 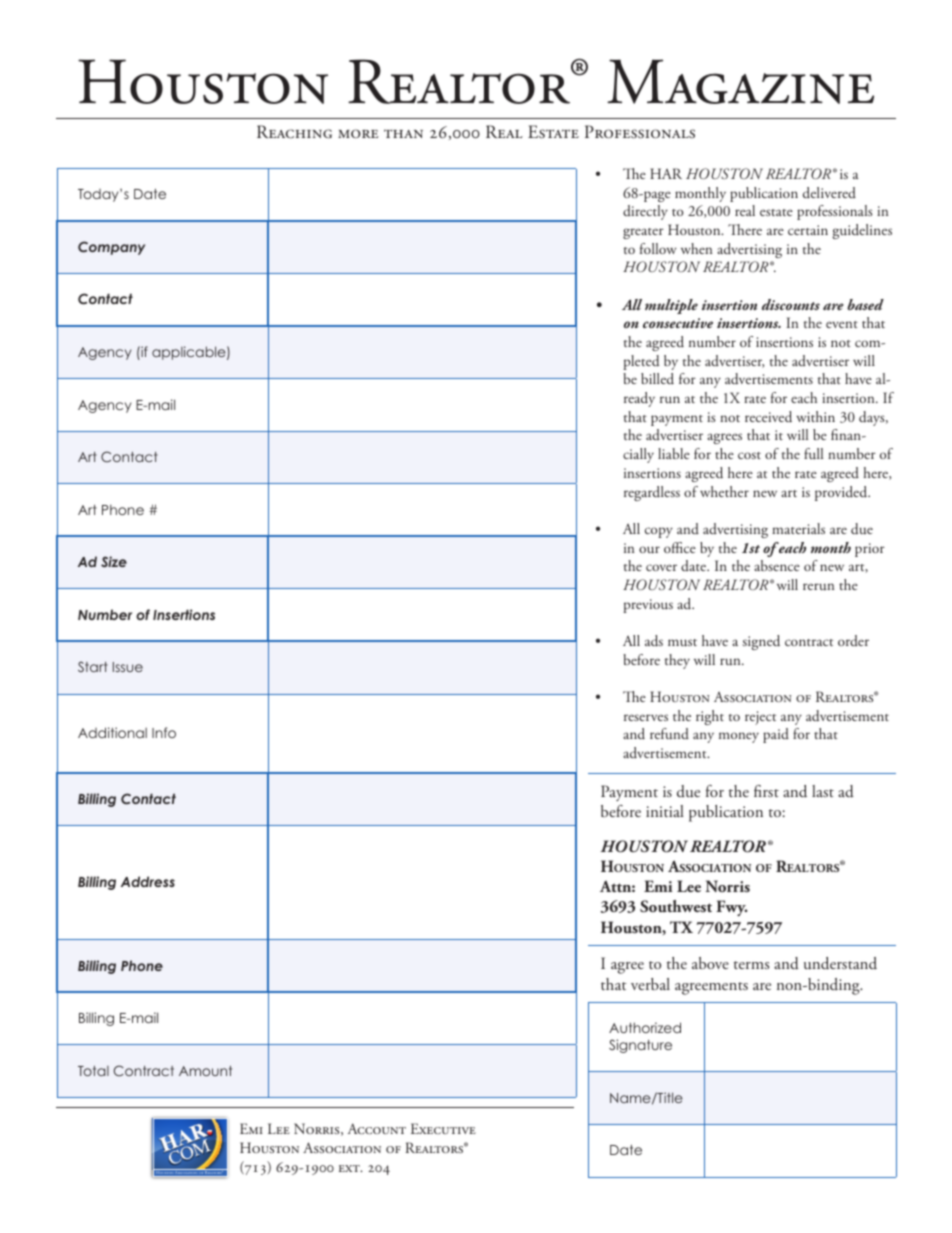 I want to click on initial, so click(x=665, y=811).
